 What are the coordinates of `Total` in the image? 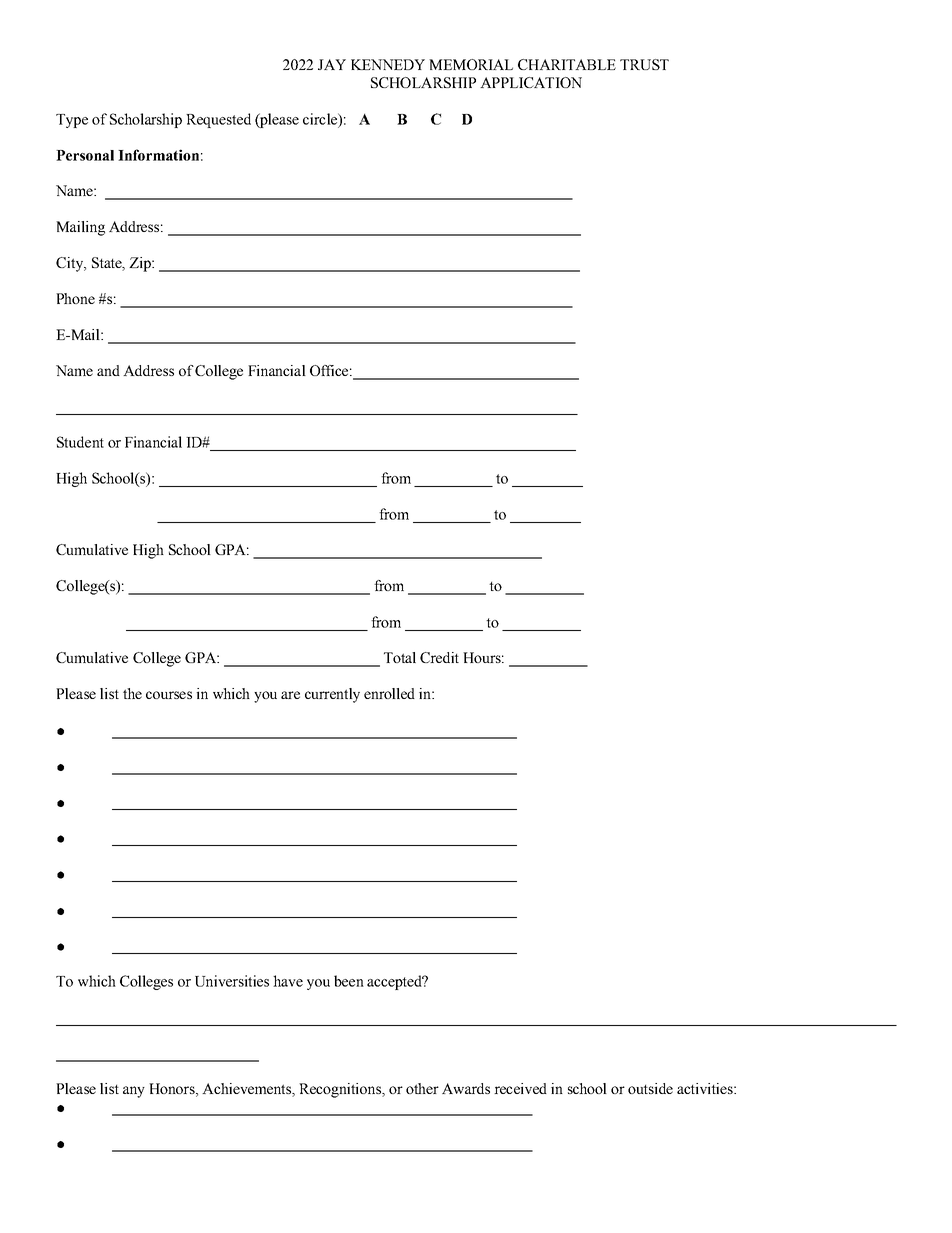 It's located at (400, 657).
